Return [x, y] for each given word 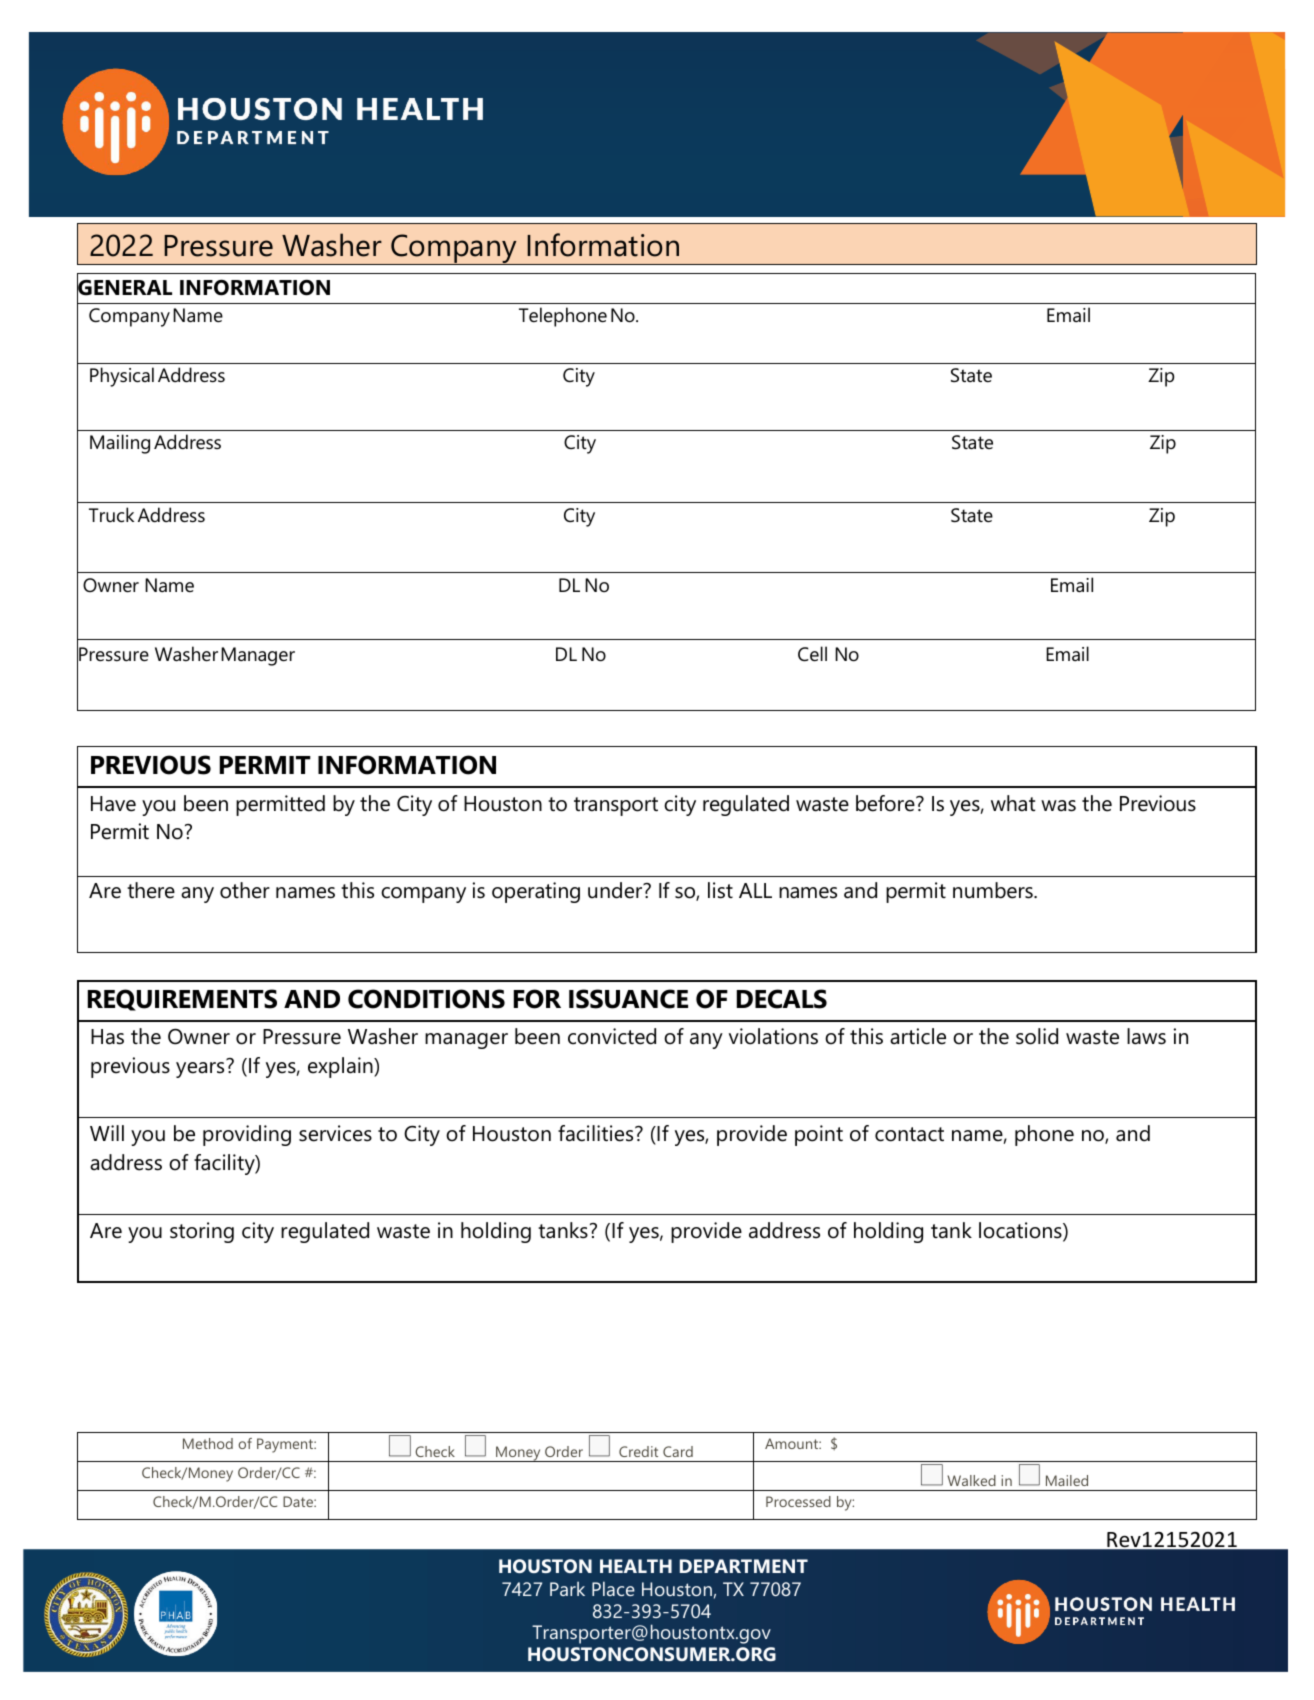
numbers [994, 890]
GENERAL [124, 288]
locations [1021, 1231]
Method [208, 1443]
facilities [597, 1133]
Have [113, 804]
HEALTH [636, 1566]
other [245, 890]
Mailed [1067, 1480]
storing [202, 1232]
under [616, 890]
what [1013, 803]
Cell [812, 654]
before [886, 803]
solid [1037, 1036]
